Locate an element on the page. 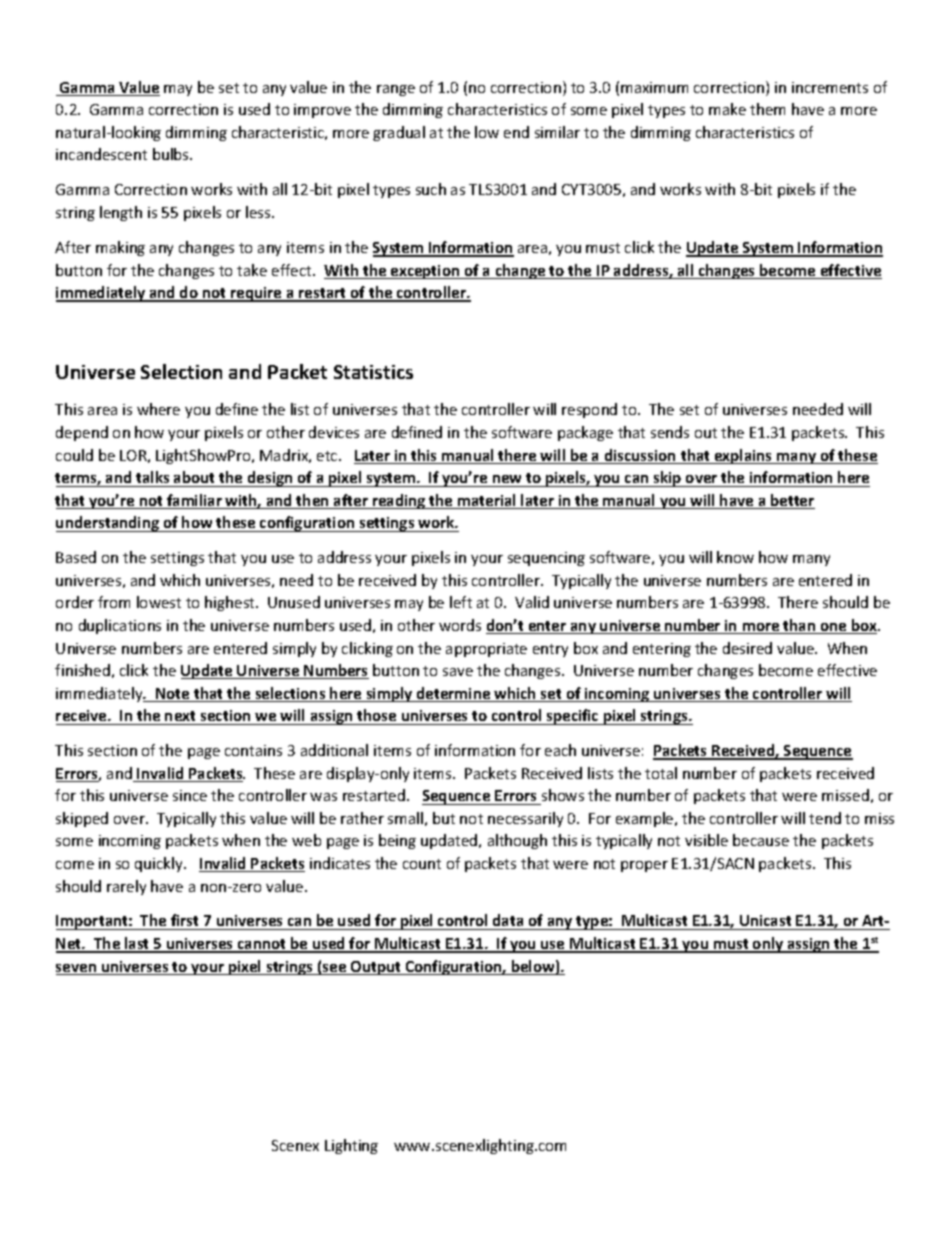  bulbs is located at coordinates (172, 154).
